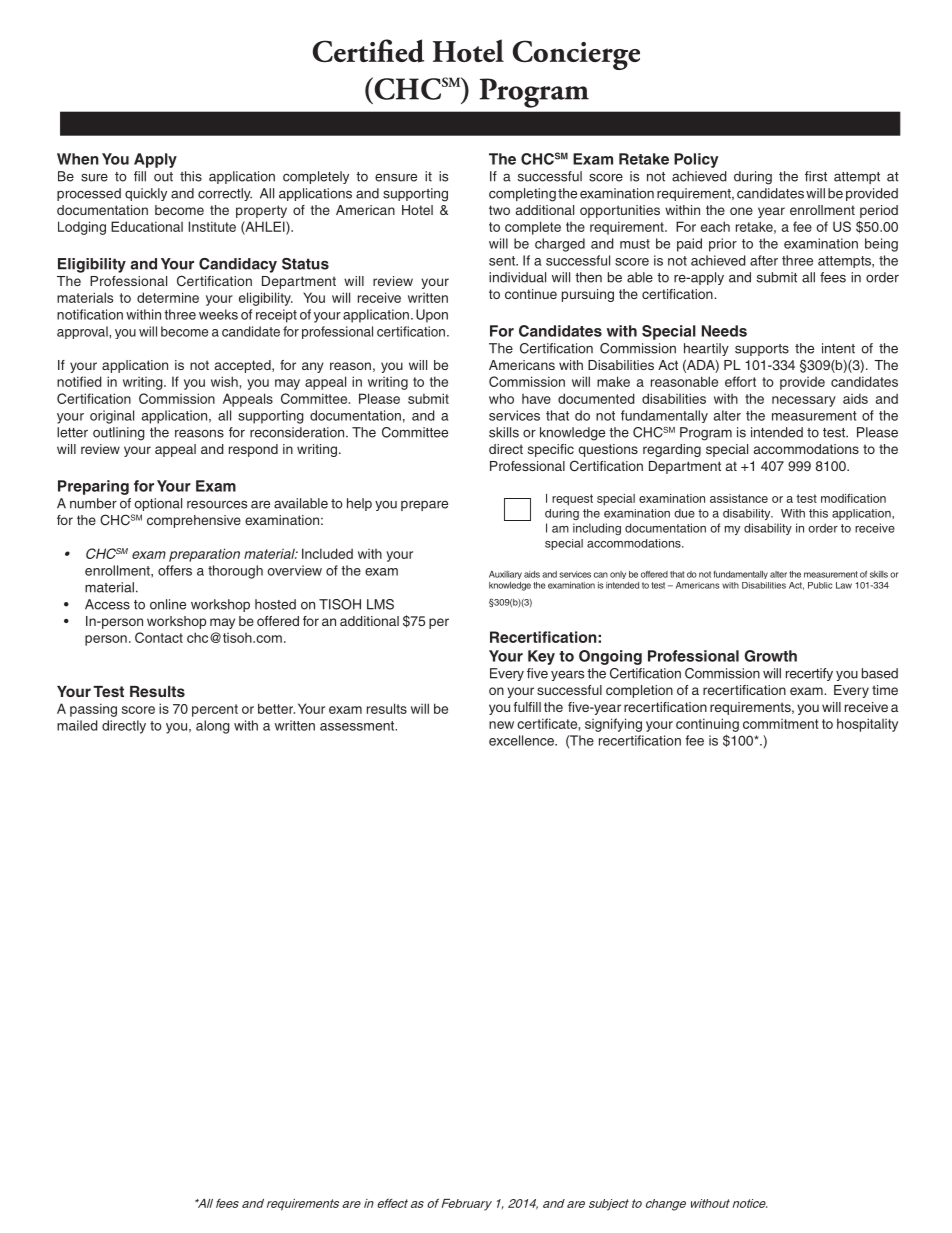 This screenshot has height=1233, width=952. I want to click on wish, so click(224, 381).
